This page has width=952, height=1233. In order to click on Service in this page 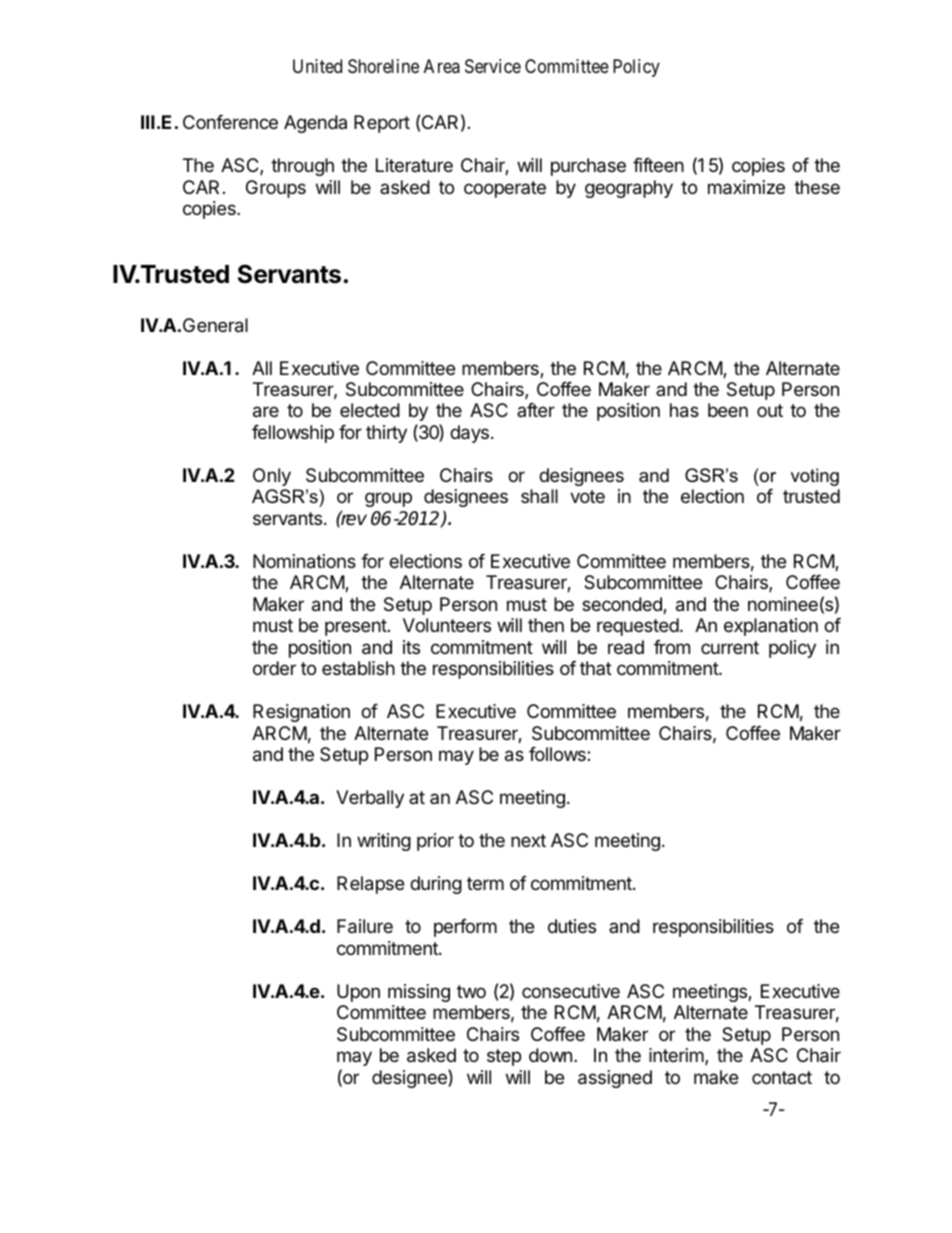, I will do `click(493, 66)`.
